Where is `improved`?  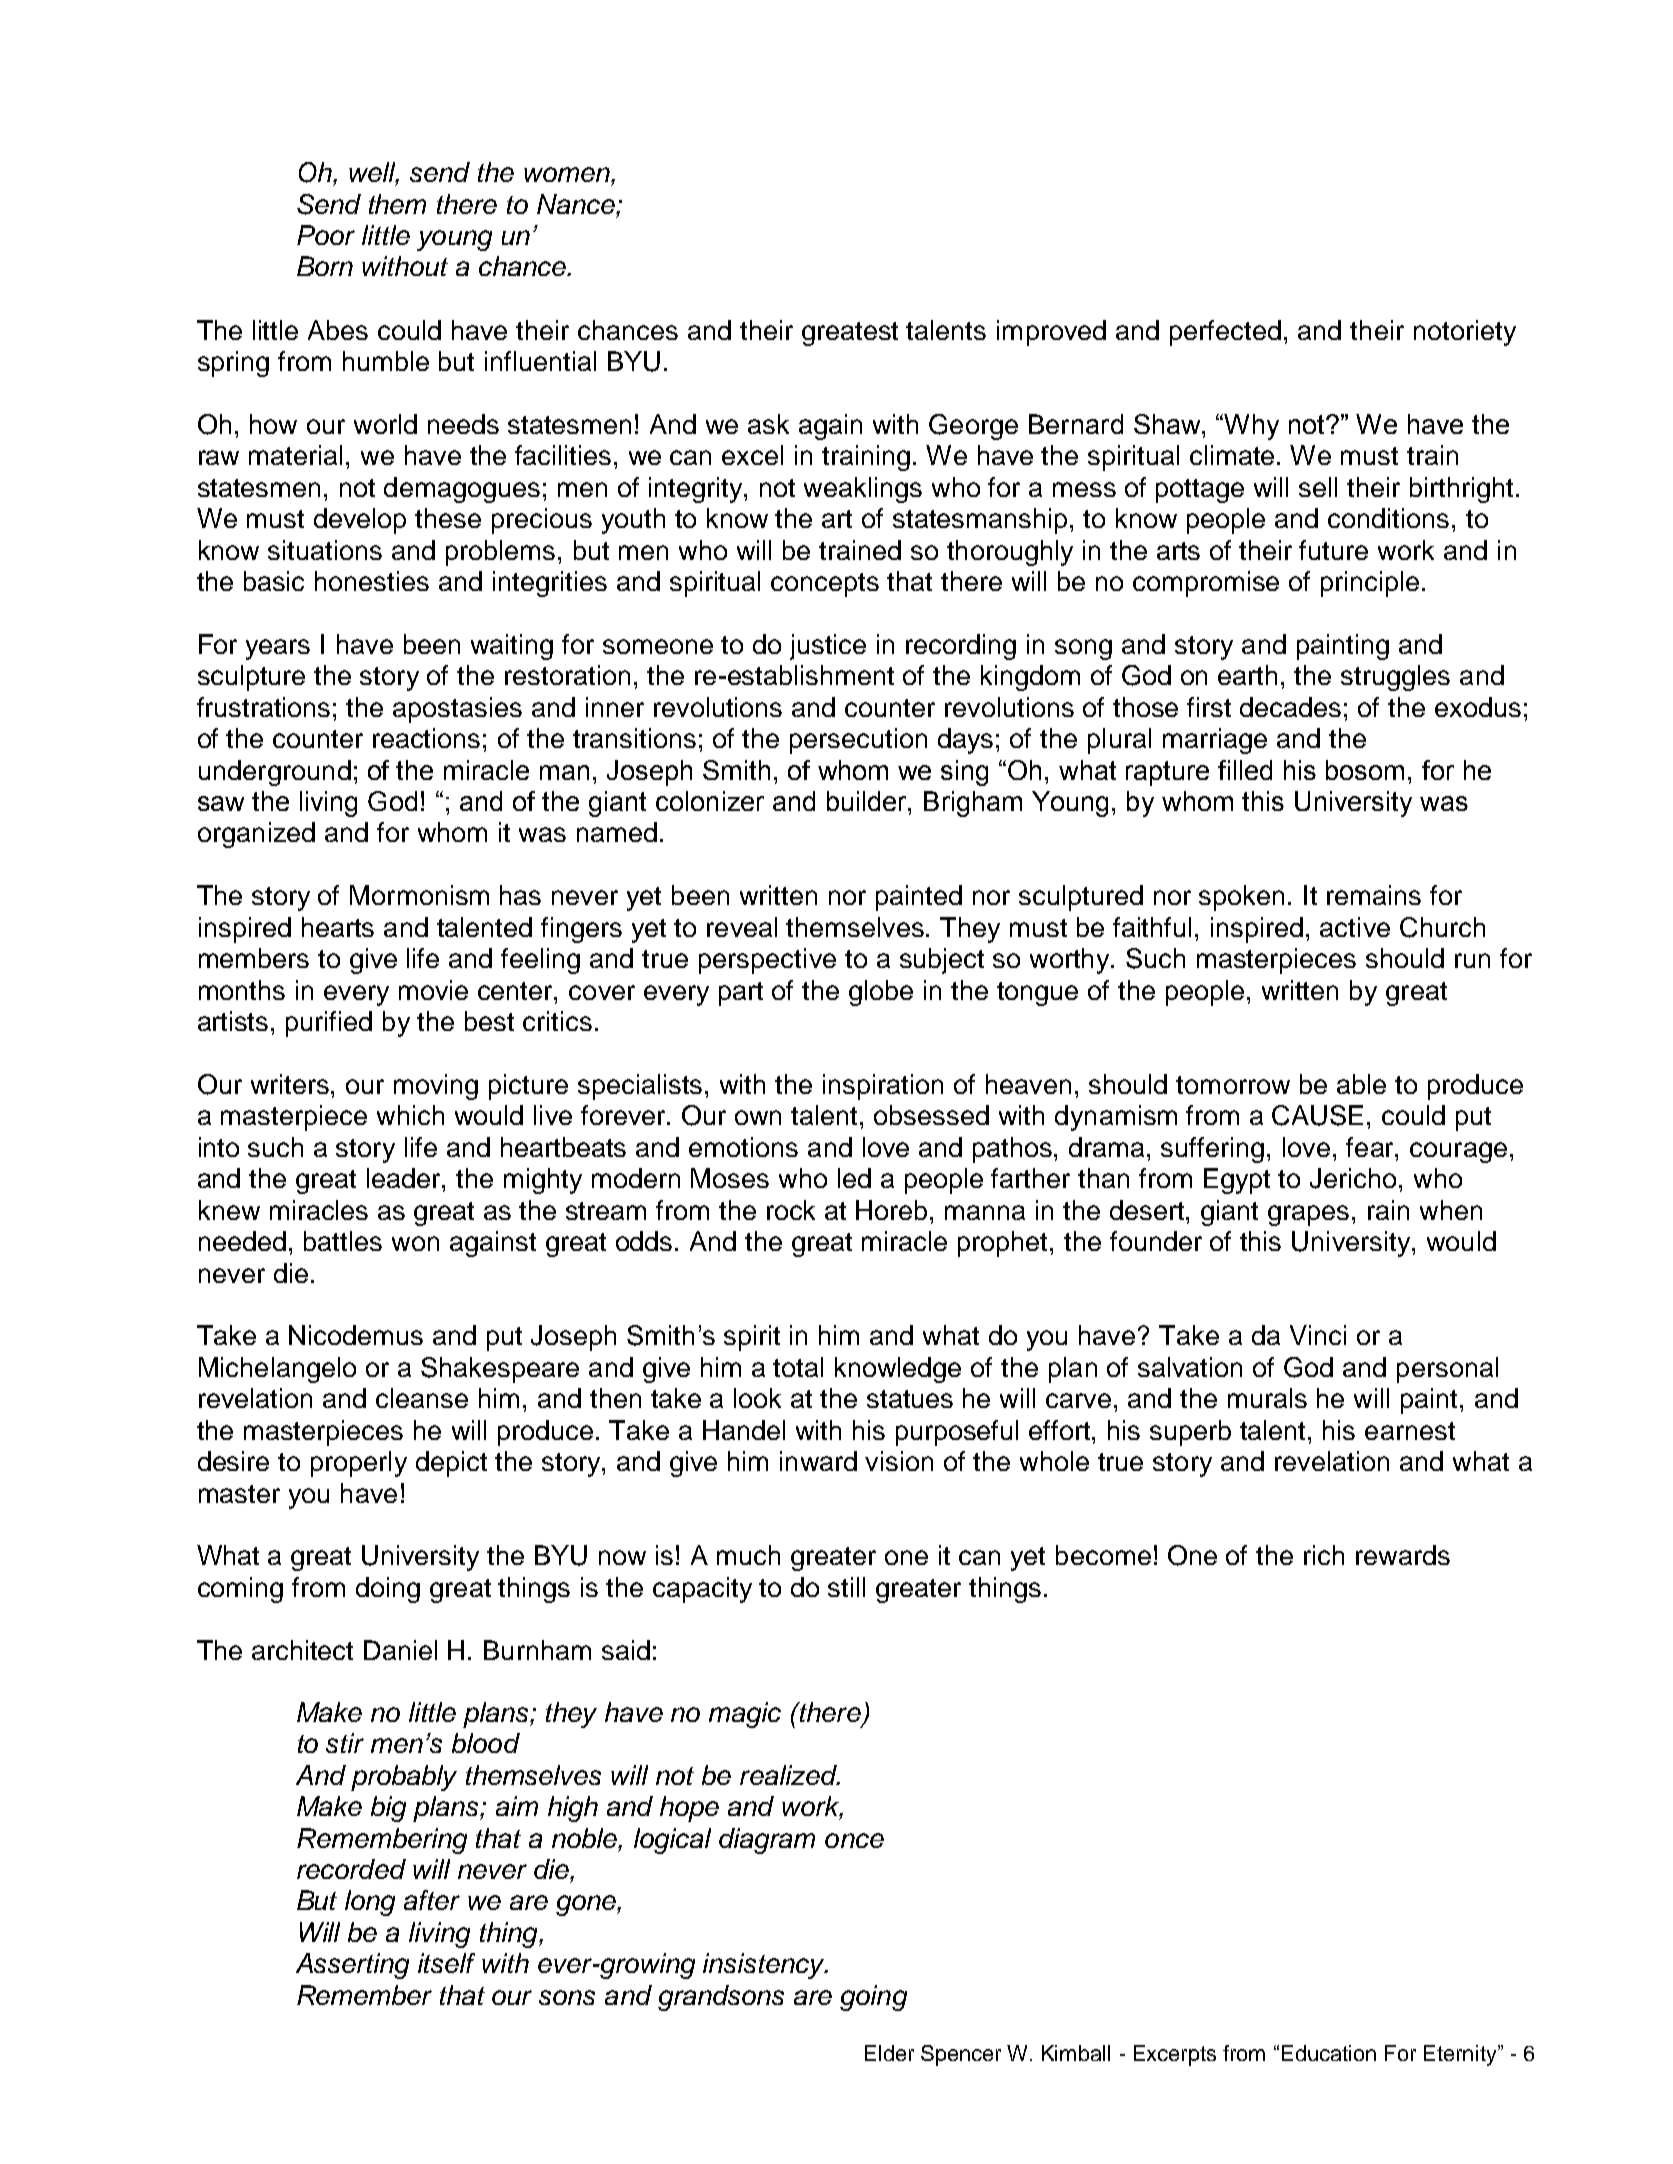 improved is located at coordinates (1051, 333).
